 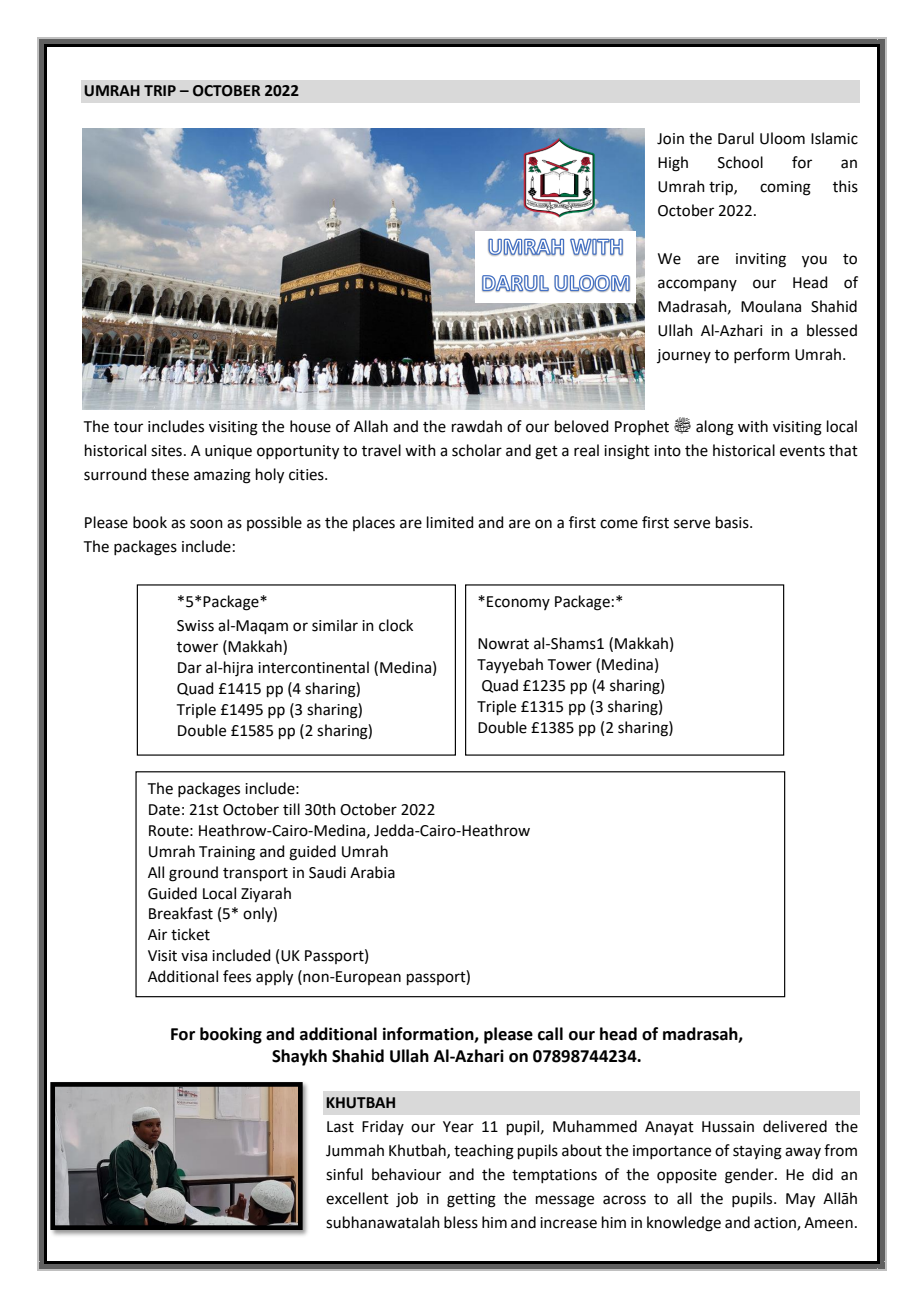 I want to click on High, so click(x=673, y=164).
